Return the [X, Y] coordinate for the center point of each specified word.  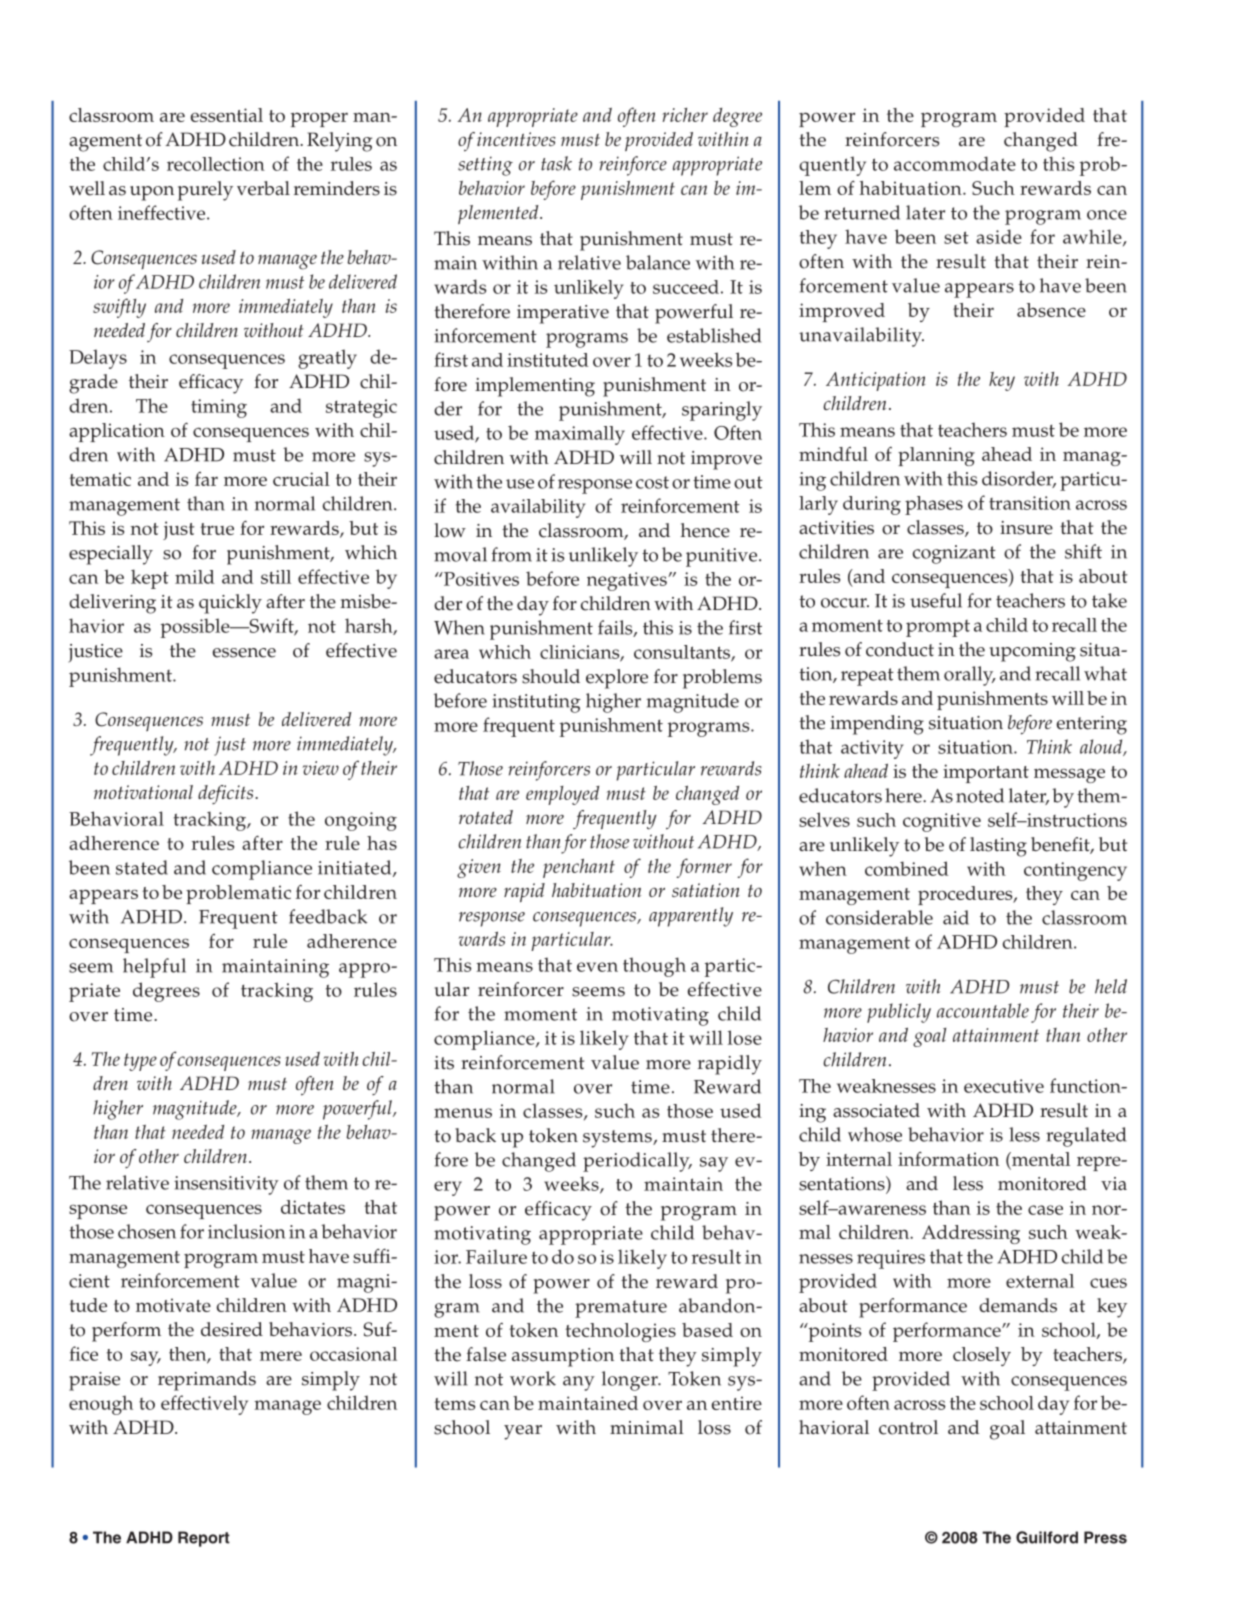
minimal [647, 1427]
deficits [227, 794]
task [556, 163]
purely [205, 191]
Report [204, 1539]
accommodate [955, 163]
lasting [998, 847]
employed [562, 795]
